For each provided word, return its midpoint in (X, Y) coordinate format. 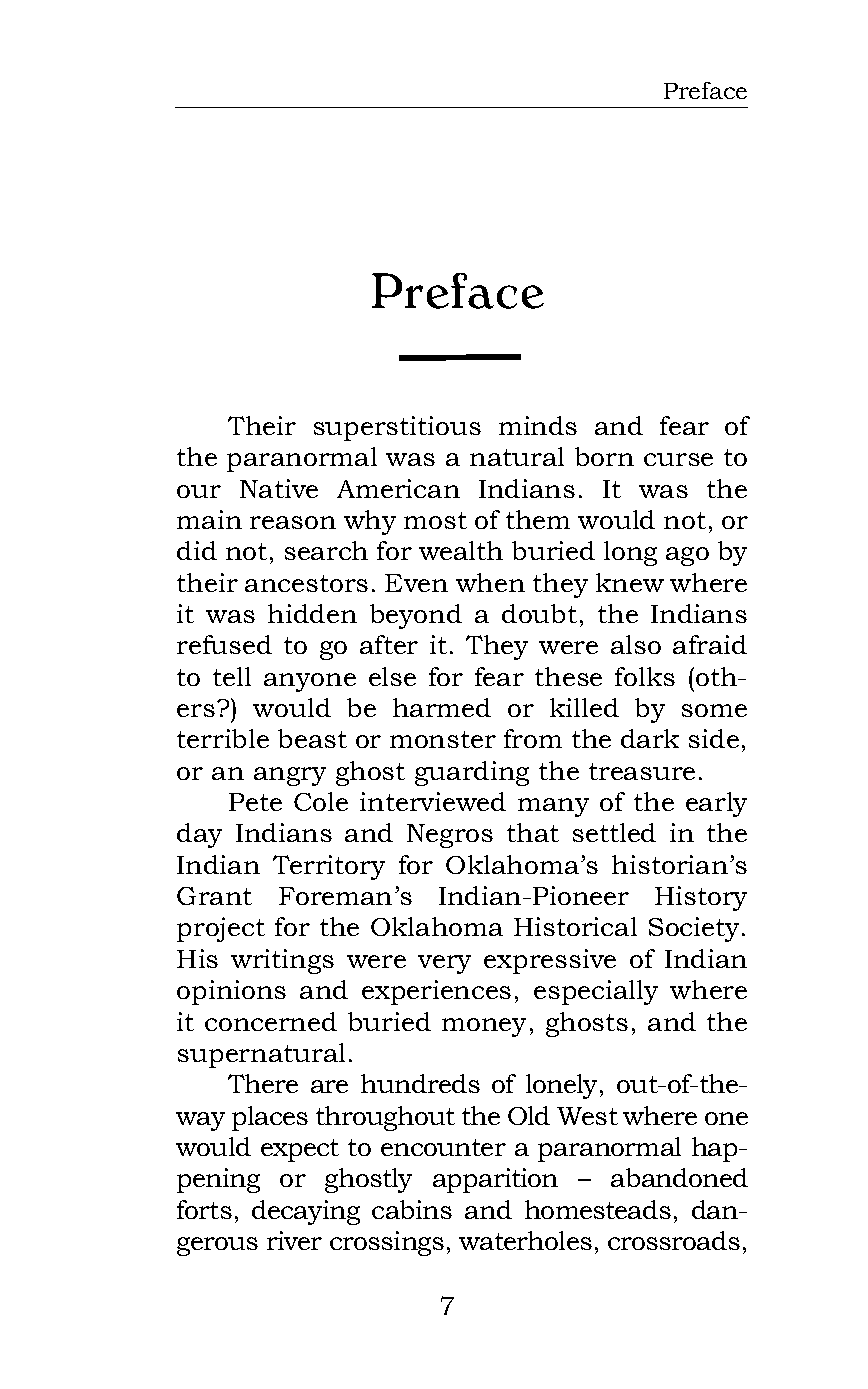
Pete (255, 802)
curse (678, 459)
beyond (416, 616)
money (484, 1027)
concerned (271, 1021)
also (636, 644)
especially (596, 992)
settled (614, 832)
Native (279, 488)
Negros (450, 836)
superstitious (397, 428)
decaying (306, 1212)
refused (224, 644)
